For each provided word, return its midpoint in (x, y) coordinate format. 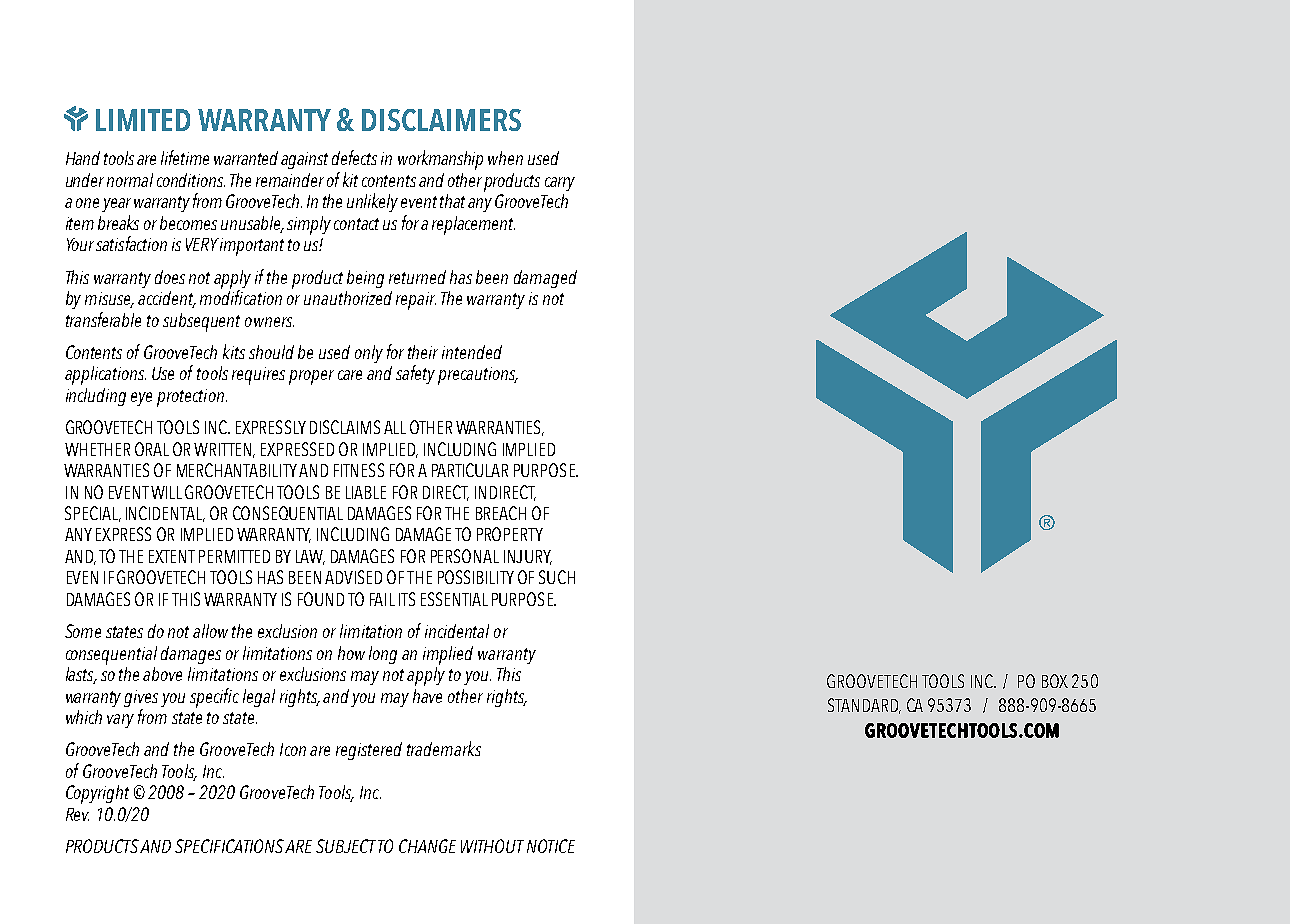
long (383, 655)
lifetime (185, 157)
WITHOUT (492, 846)
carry (560, 184)
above (162, 674)
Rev (77, 814)
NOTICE (551, 846)
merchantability (237, 470)
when (505, 158)
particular (470, 470)
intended (472, 352)
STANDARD (864, 706)
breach (501, 513)
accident (167, 299)
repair (416, 301)
